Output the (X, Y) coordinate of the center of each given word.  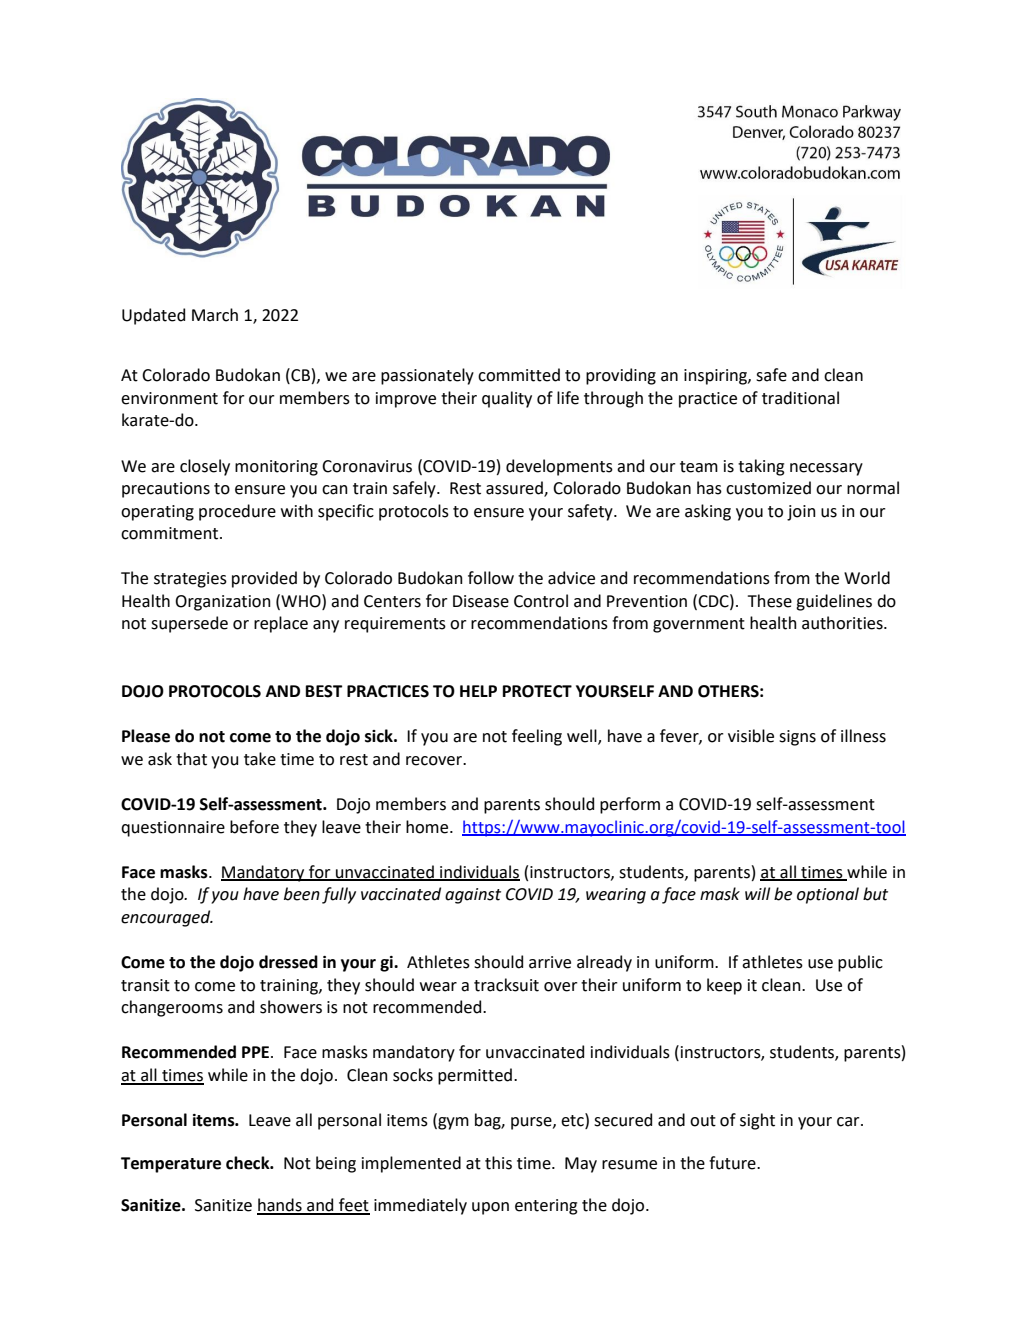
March (215, 315)
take (260, 759)
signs (797, 738)
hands (280, 1206)
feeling (537, 737)
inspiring (716, 377)
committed (519, 375)
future (733, 1163)
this (498, 1163)
